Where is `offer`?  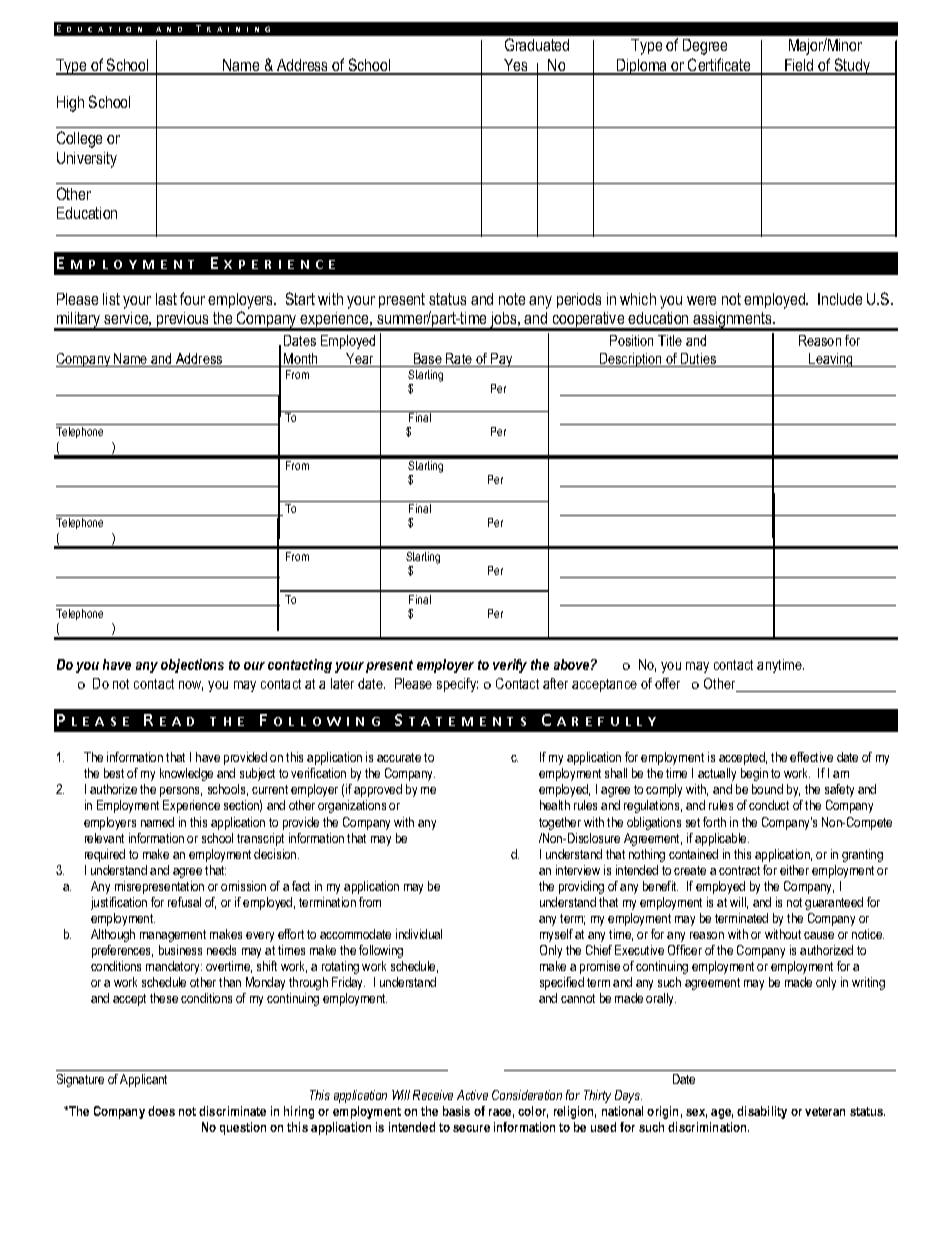 offer is located at coordinates (667, 683).
